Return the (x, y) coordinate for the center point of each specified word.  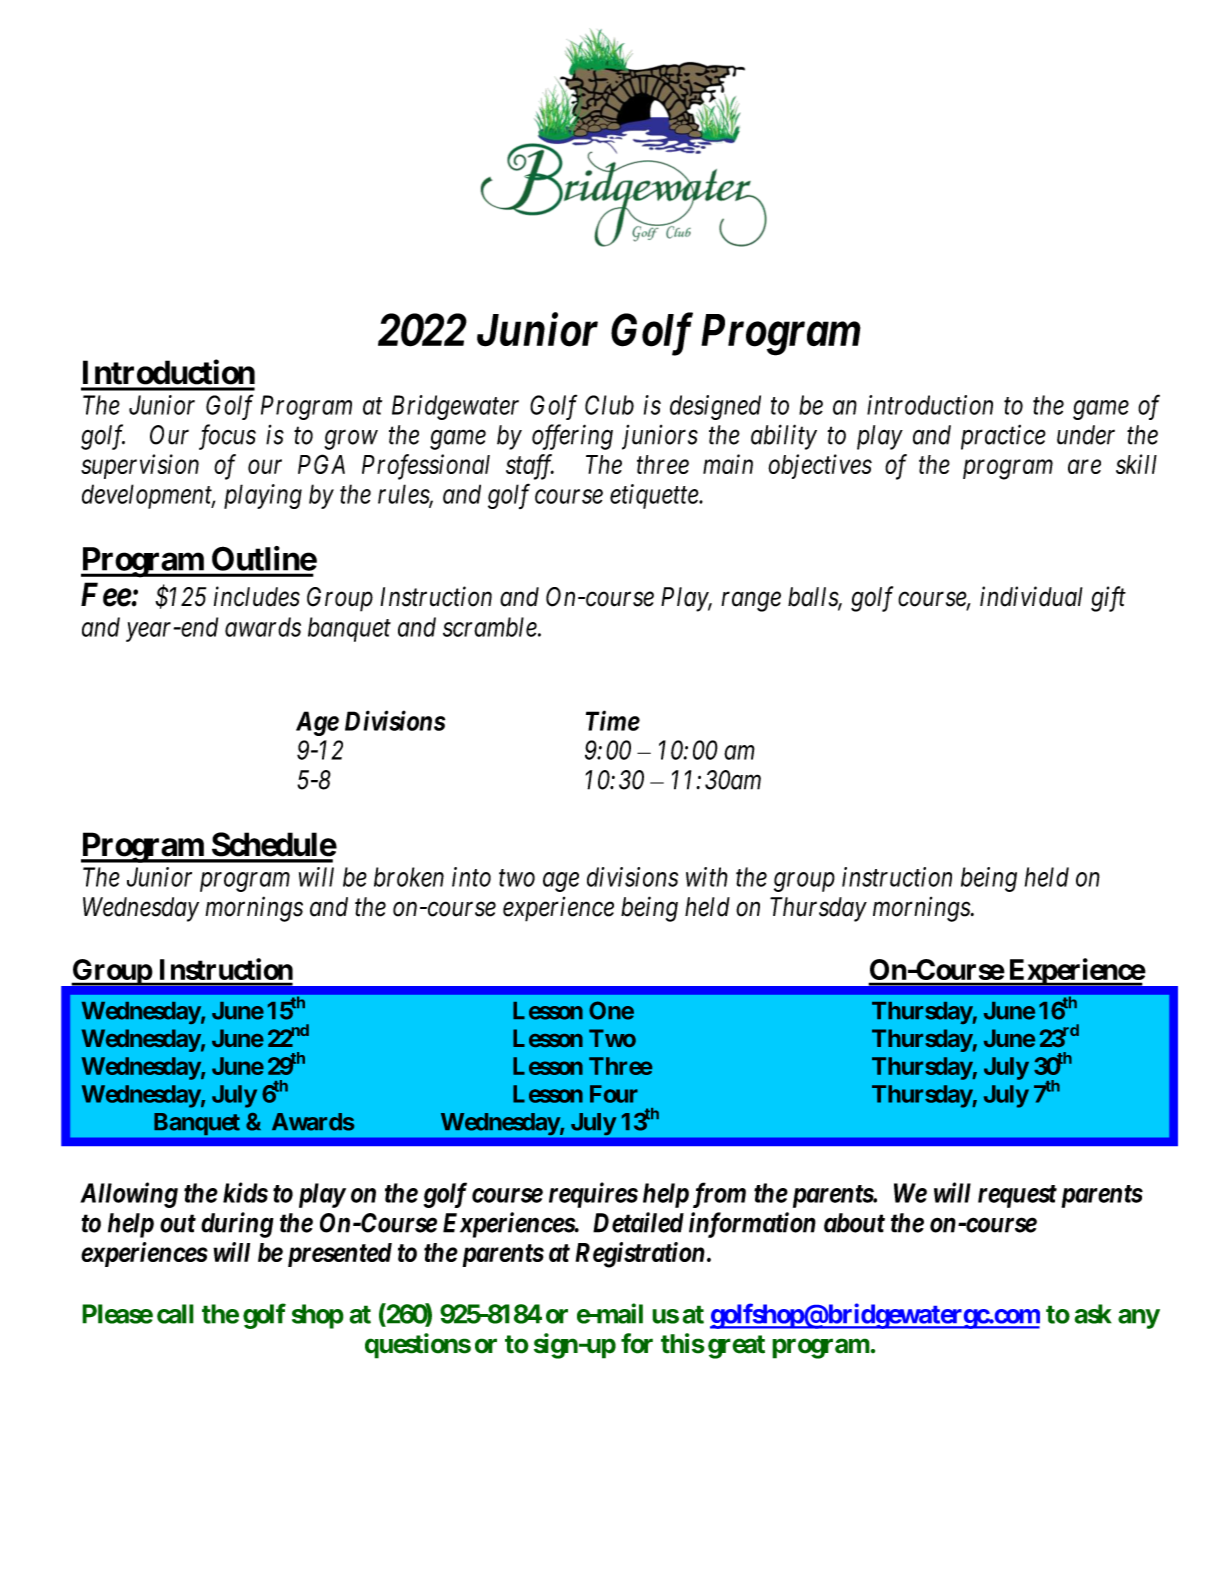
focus (227, 437)
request (1017, 1196)
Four (614, 1094)
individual (1031, 596)
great (736, 1347)
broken (409, 877)
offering (572, 437)
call (175, 1314)
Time (613, 720)
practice (1003, 437)
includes (257, 596)
